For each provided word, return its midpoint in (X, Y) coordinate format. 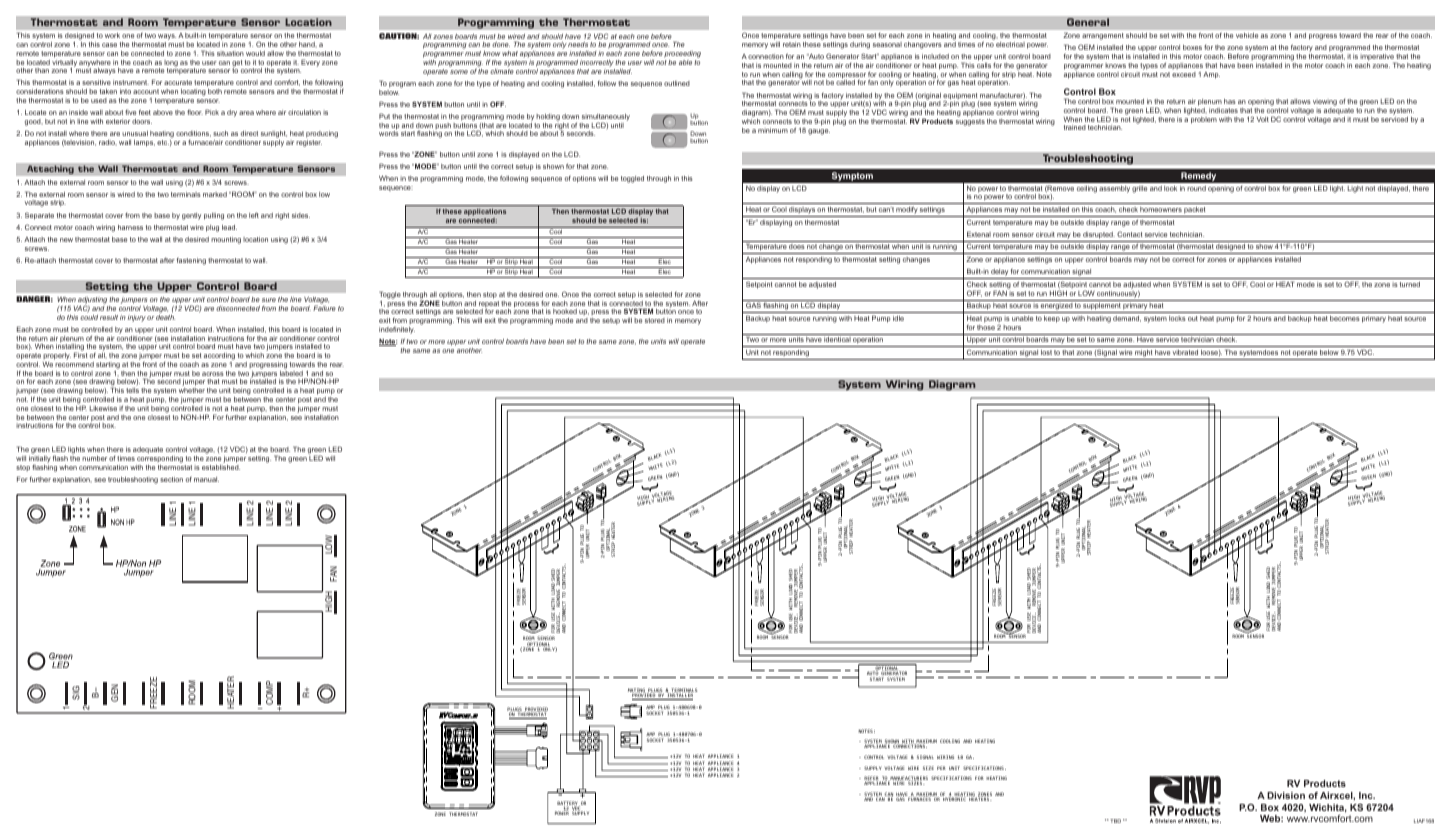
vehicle (1247, 35)
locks (1177, 318)
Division (1286, 795)
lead (229, 227)
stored (655, 320)
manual (206, 479)
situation (230, 53)
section (171, 479)
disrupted (1099, 235)
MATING (637, 691)
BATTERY (568, 804)
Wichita (1328, 808)
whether (192, 390)
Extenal (979, 234)
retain (792, 44)
